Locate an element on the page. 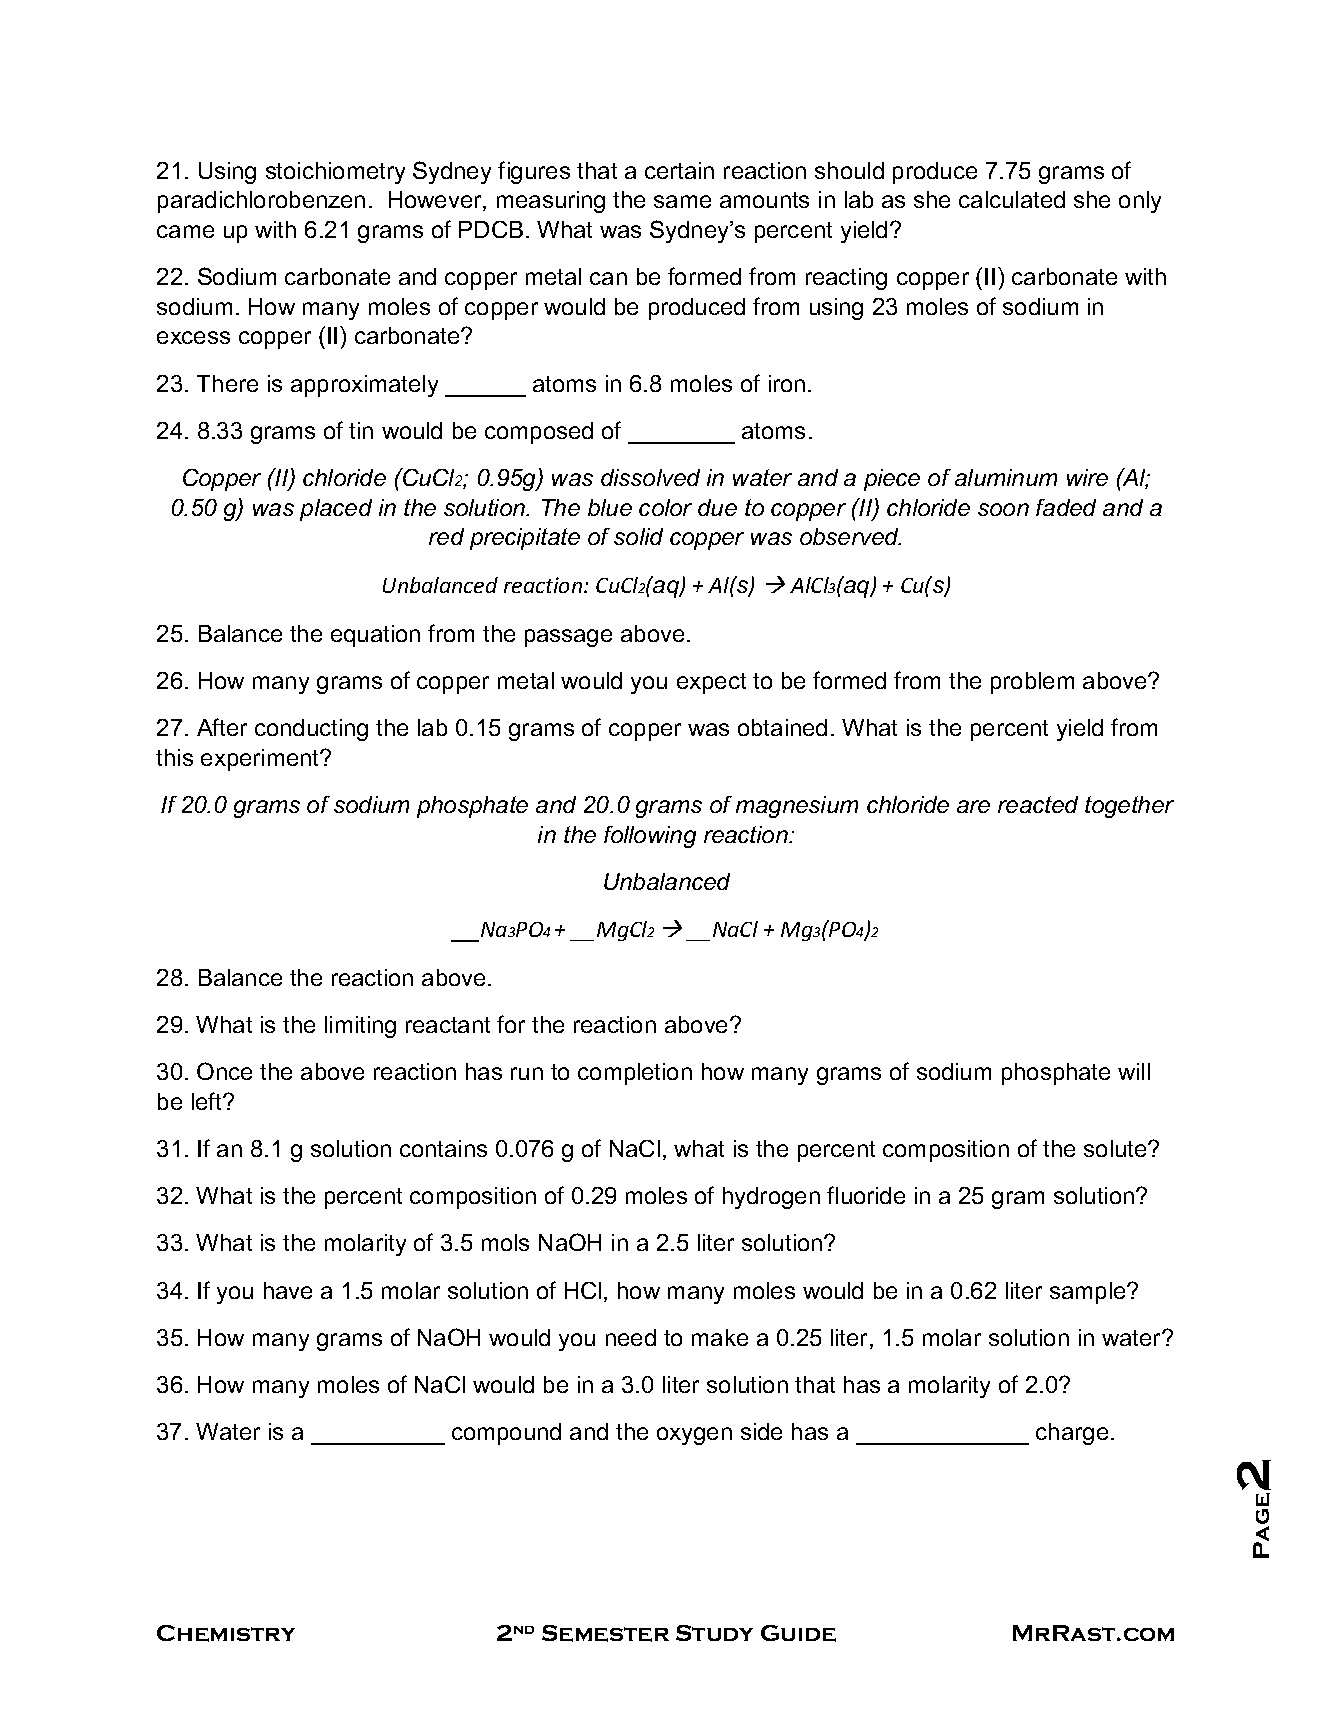 The width and height of the image is (1333, 1725). Chemistry is located at coordinates (226, 1633).
